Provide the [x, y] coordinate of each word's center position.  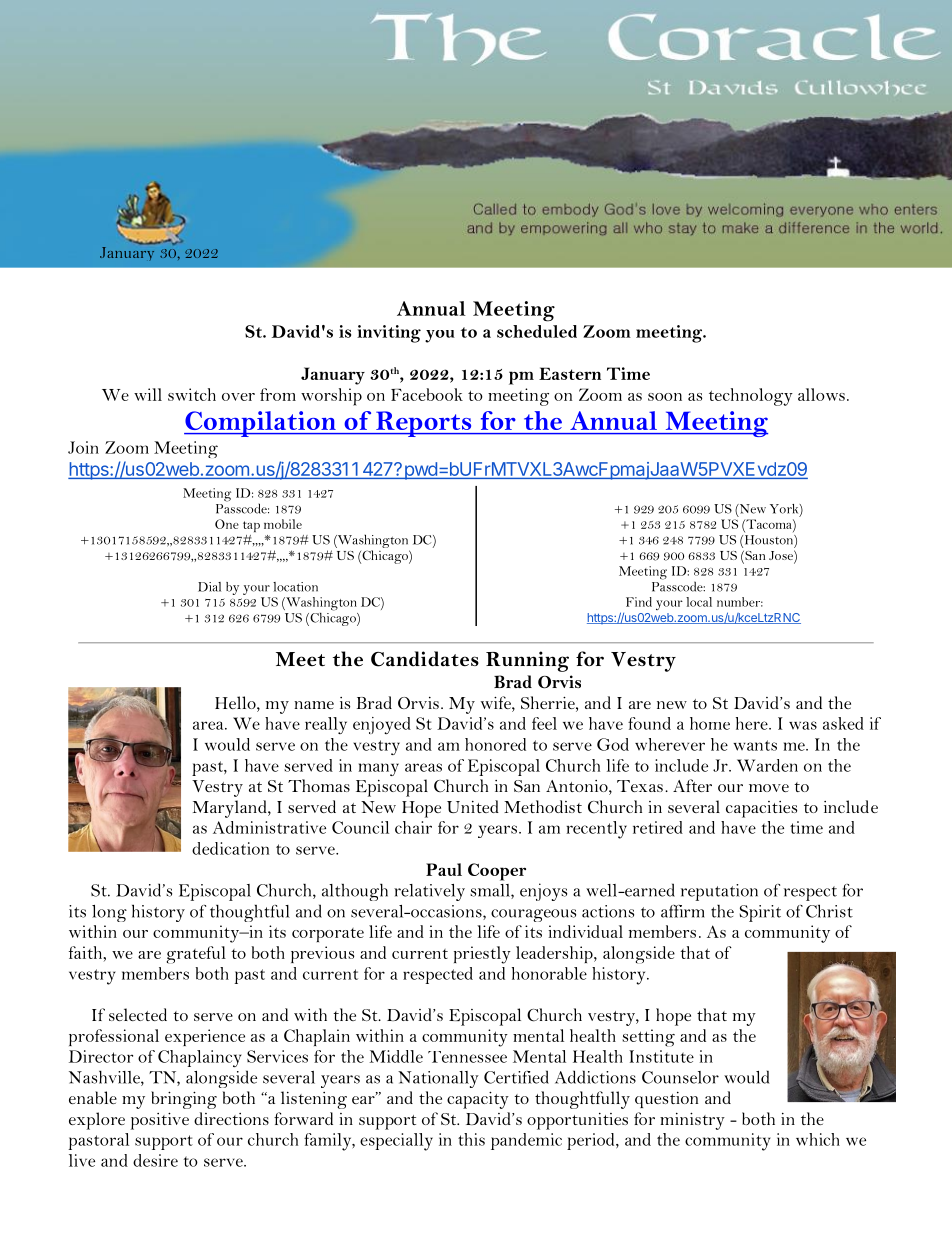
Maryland [231, 809]
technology [751, 397]
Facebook [427, 394]
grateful [196, 955]
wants [755, 745]
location [295, 587]
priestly [482, 955]
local [699, 602]
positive [160, 1121]
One [227, 524]
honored [495, 744]
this [471, 1139]
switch [192, 394]
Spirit [760, 913]
